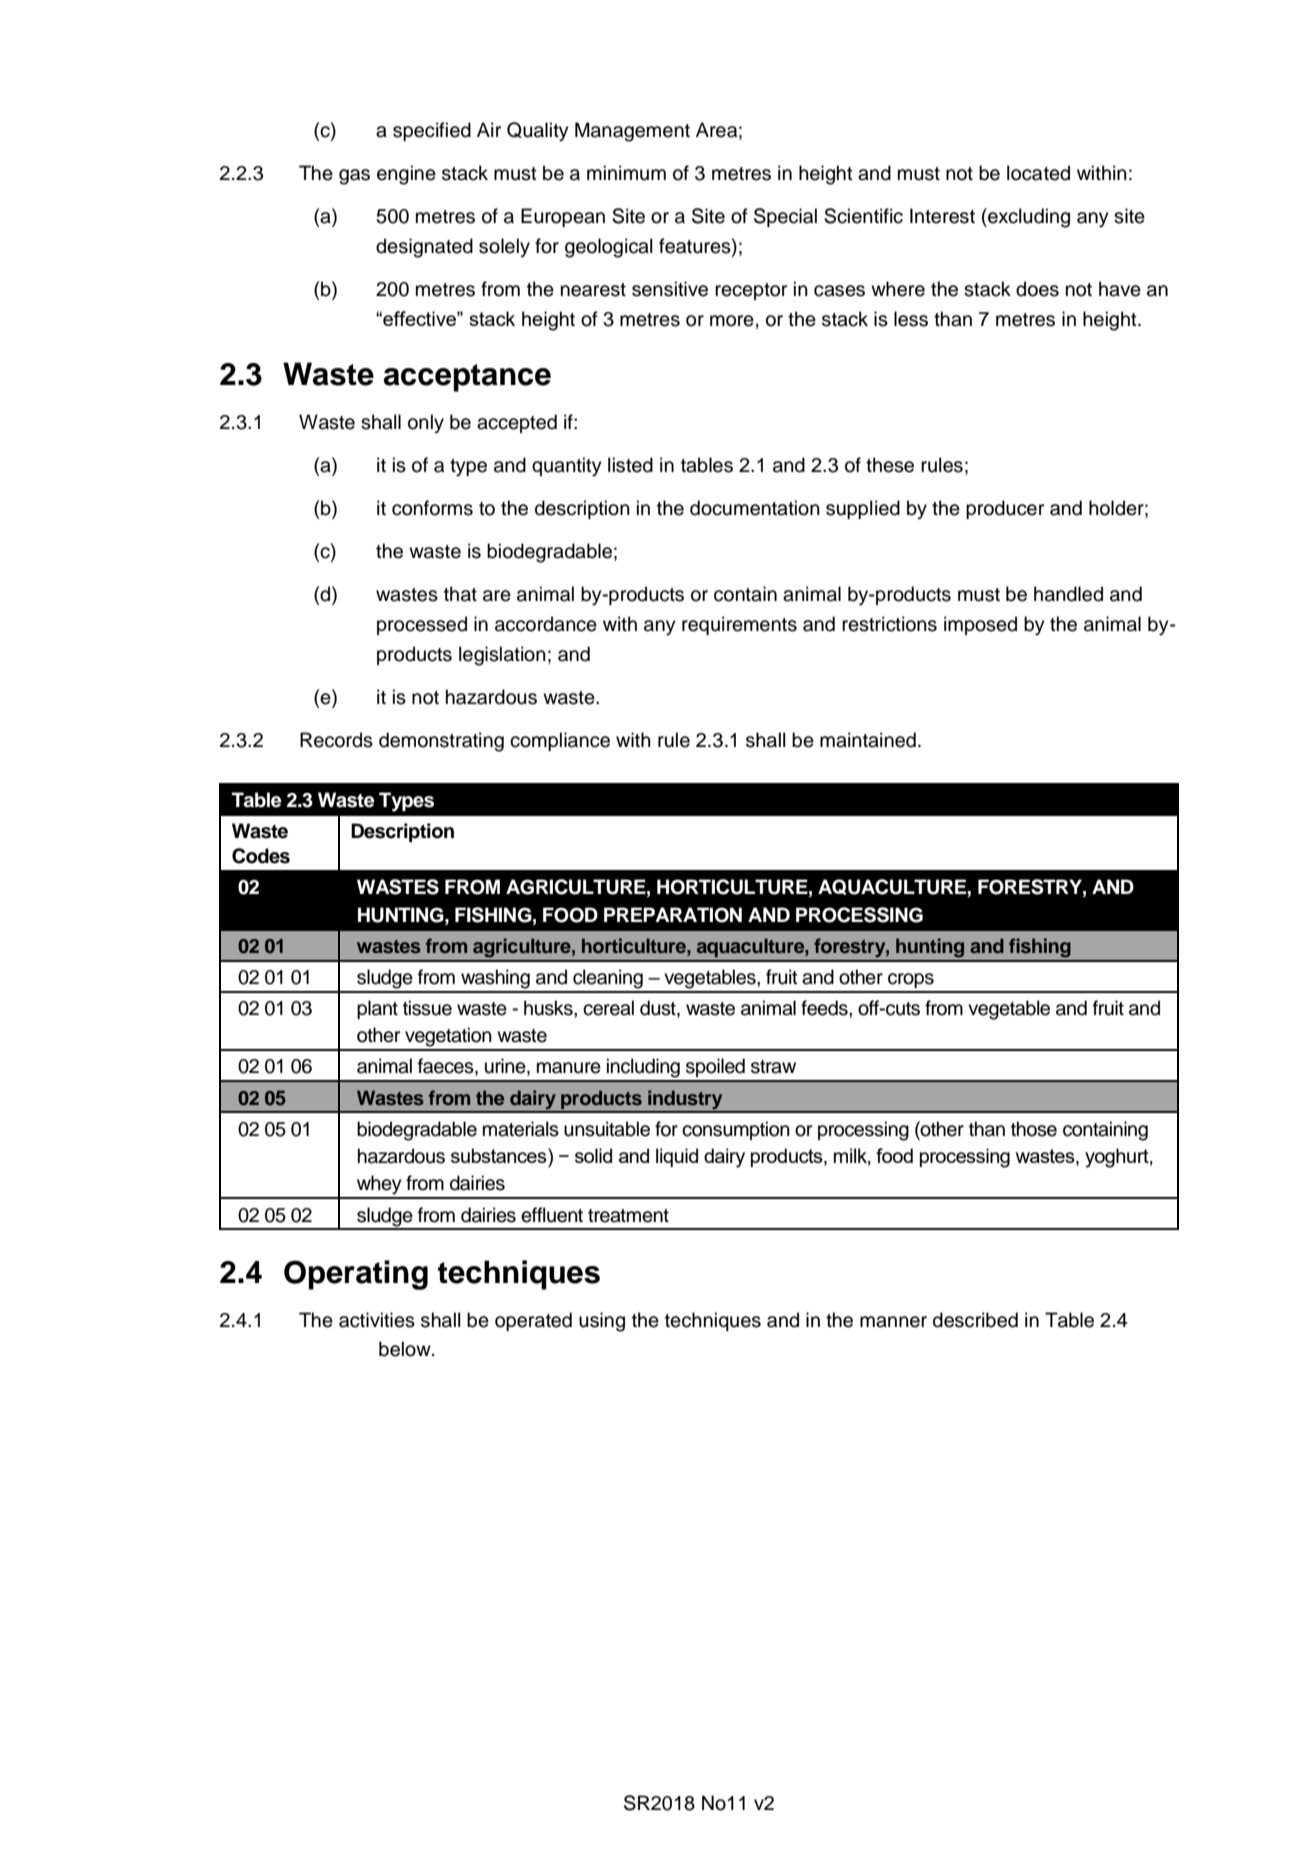 Image resolution: width=1316 pixels, height=1861 pixels. I want to click on compliance, so click(560, 741).
